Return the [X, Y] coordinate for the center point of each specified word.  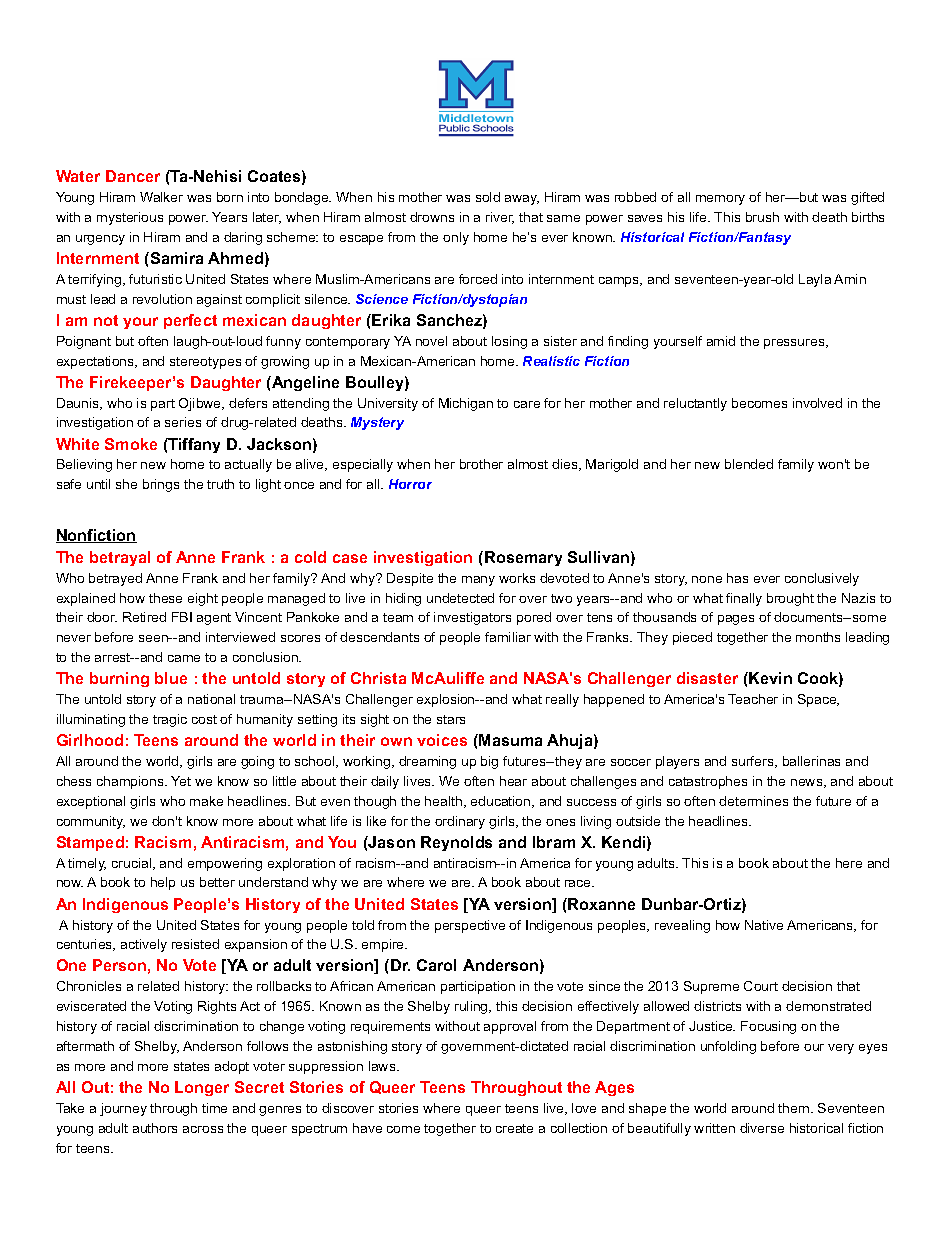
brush [762, 217]
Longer [202, 1088]
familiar [508, 637]
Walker [161, 197]
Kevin [769, 678]
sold [488, 197]
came [184, 658]
